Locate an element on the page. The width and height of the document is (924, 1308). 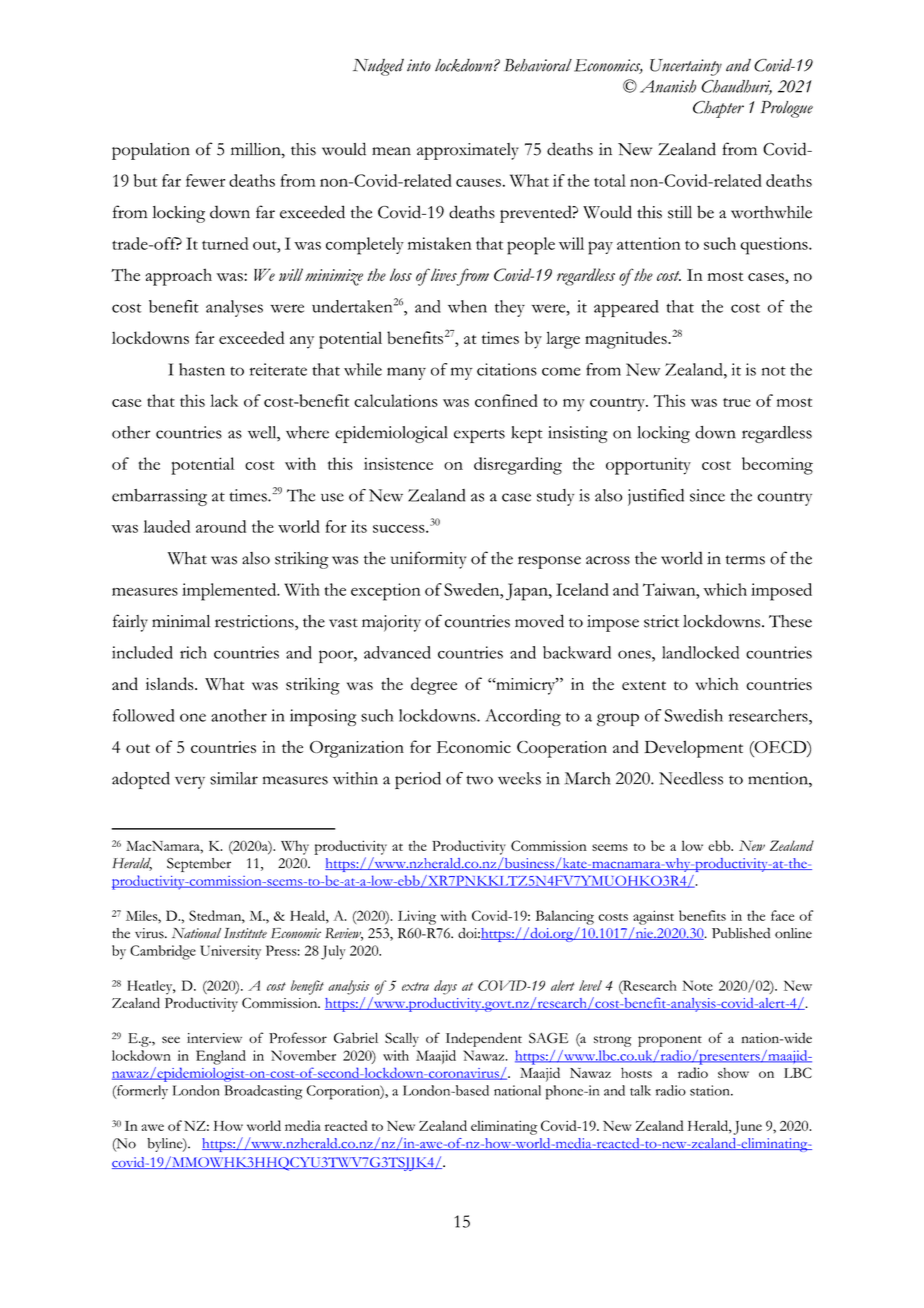
islands is located at coordinates (171, 683).
